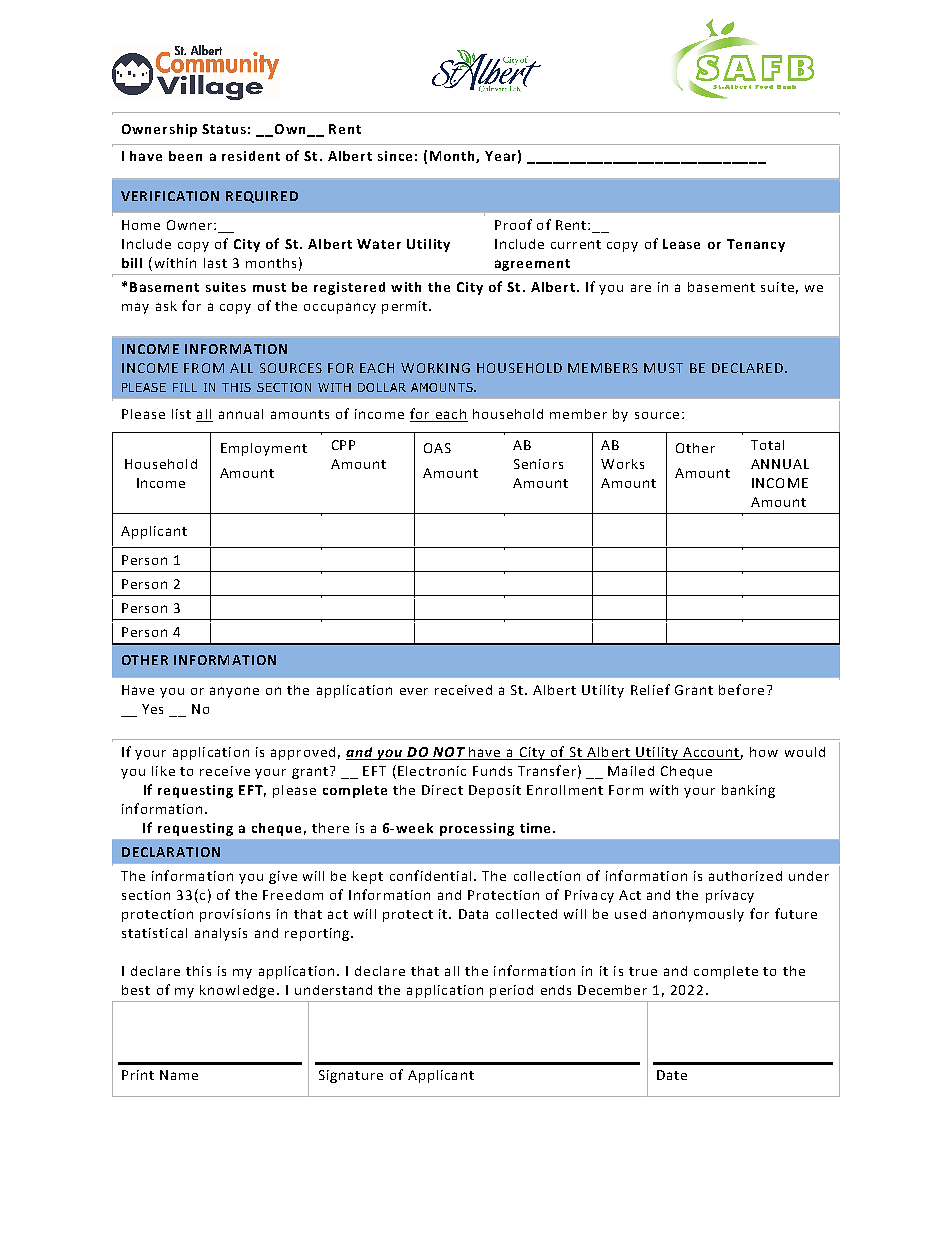  What do you see at coordinates (185, 387) in the screenshot?
I see `FILL` at bounding box center [185, 387].
